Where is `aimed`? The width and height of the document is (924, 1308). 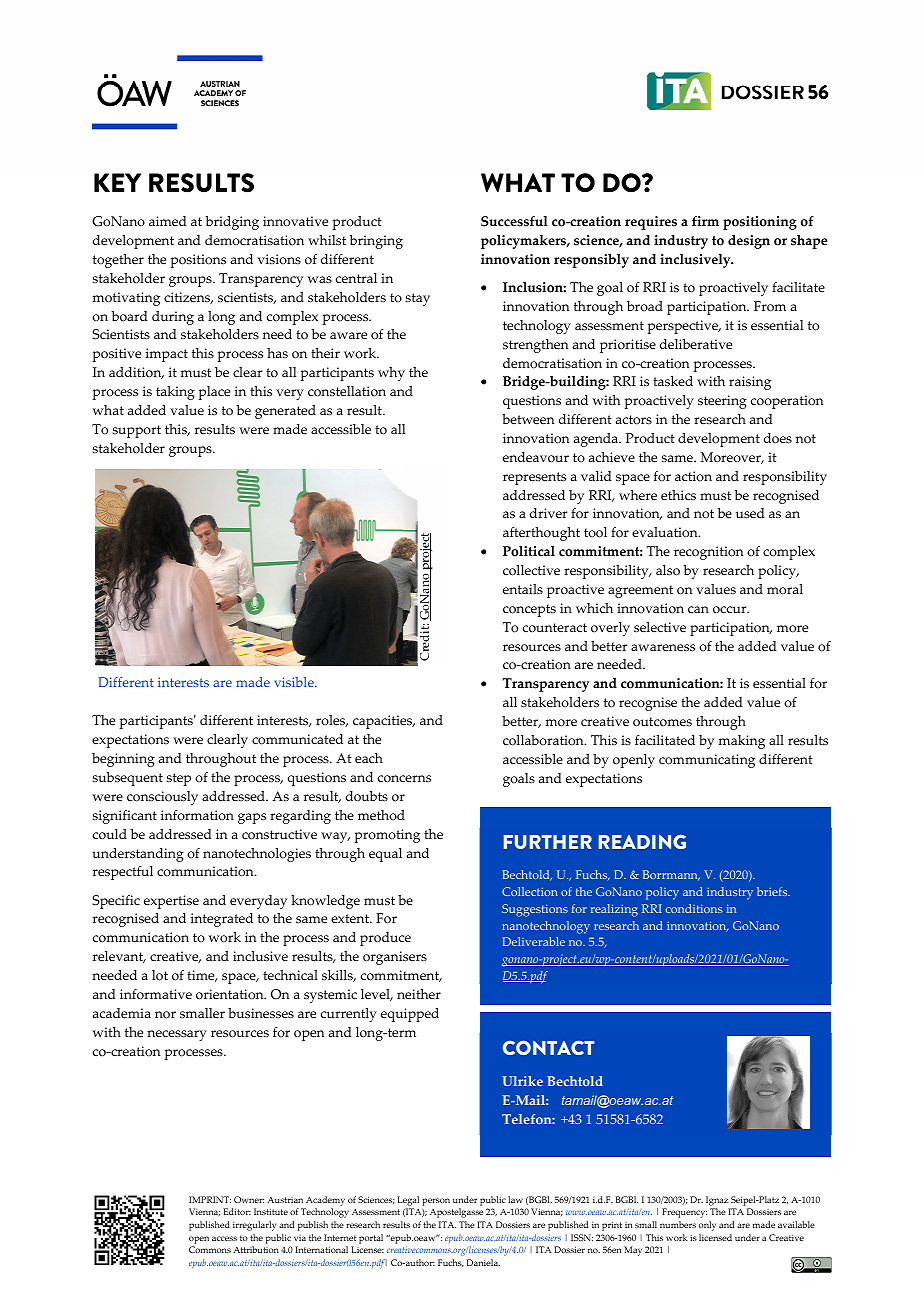 aimed is located at coordinates (168, 221).
